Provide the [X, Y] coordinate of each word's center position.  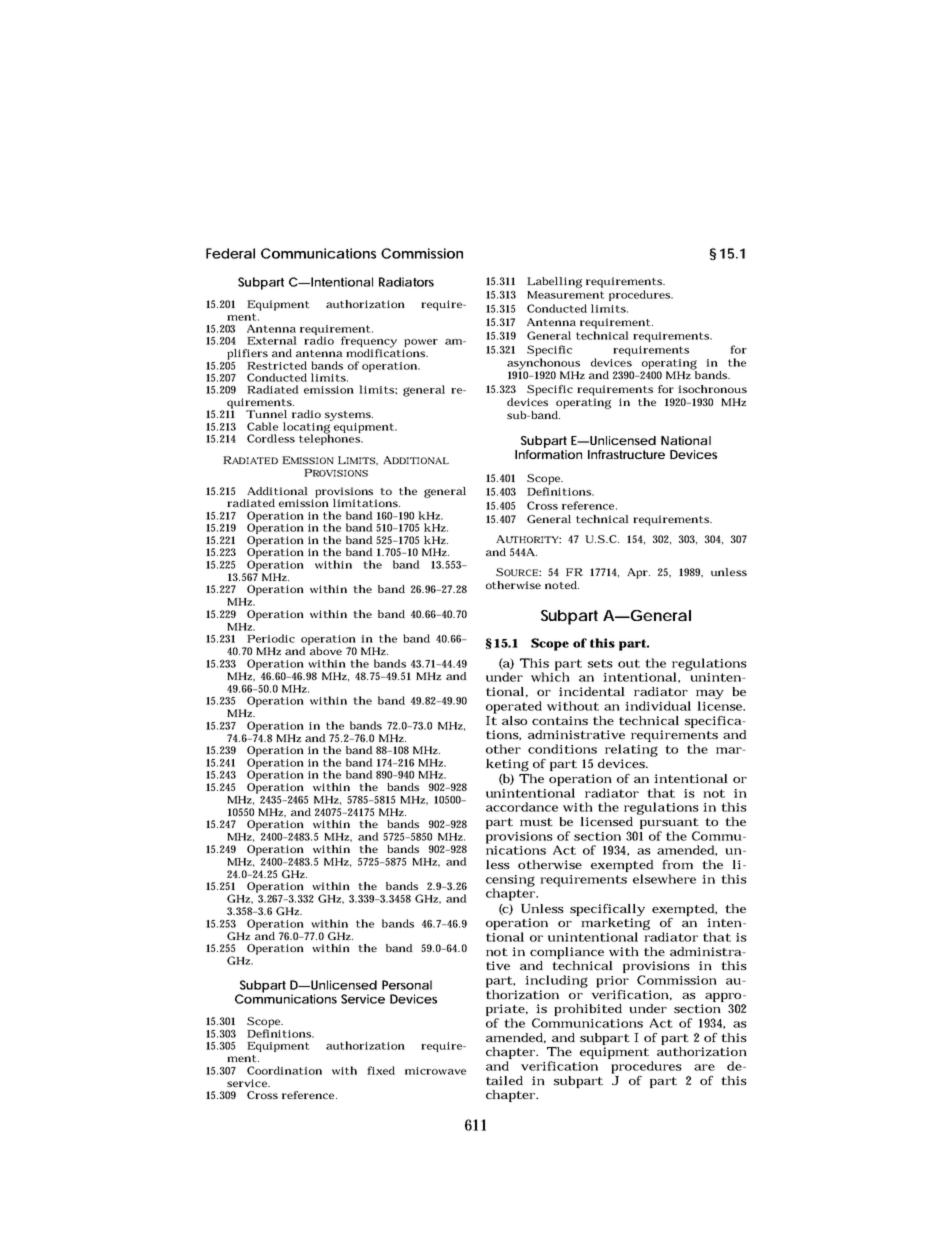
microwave [435, 1071]
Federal [230, 253]
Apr [638, 573]
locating [307, 428]
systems [349, 416]
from [677, 864]
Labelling [554, 282]
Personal [407, 985]
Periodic [271, 638]
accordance [522, 807]
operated [514, 707]
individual [658, 706]
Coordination [284, 1070]
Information [548, 454]
